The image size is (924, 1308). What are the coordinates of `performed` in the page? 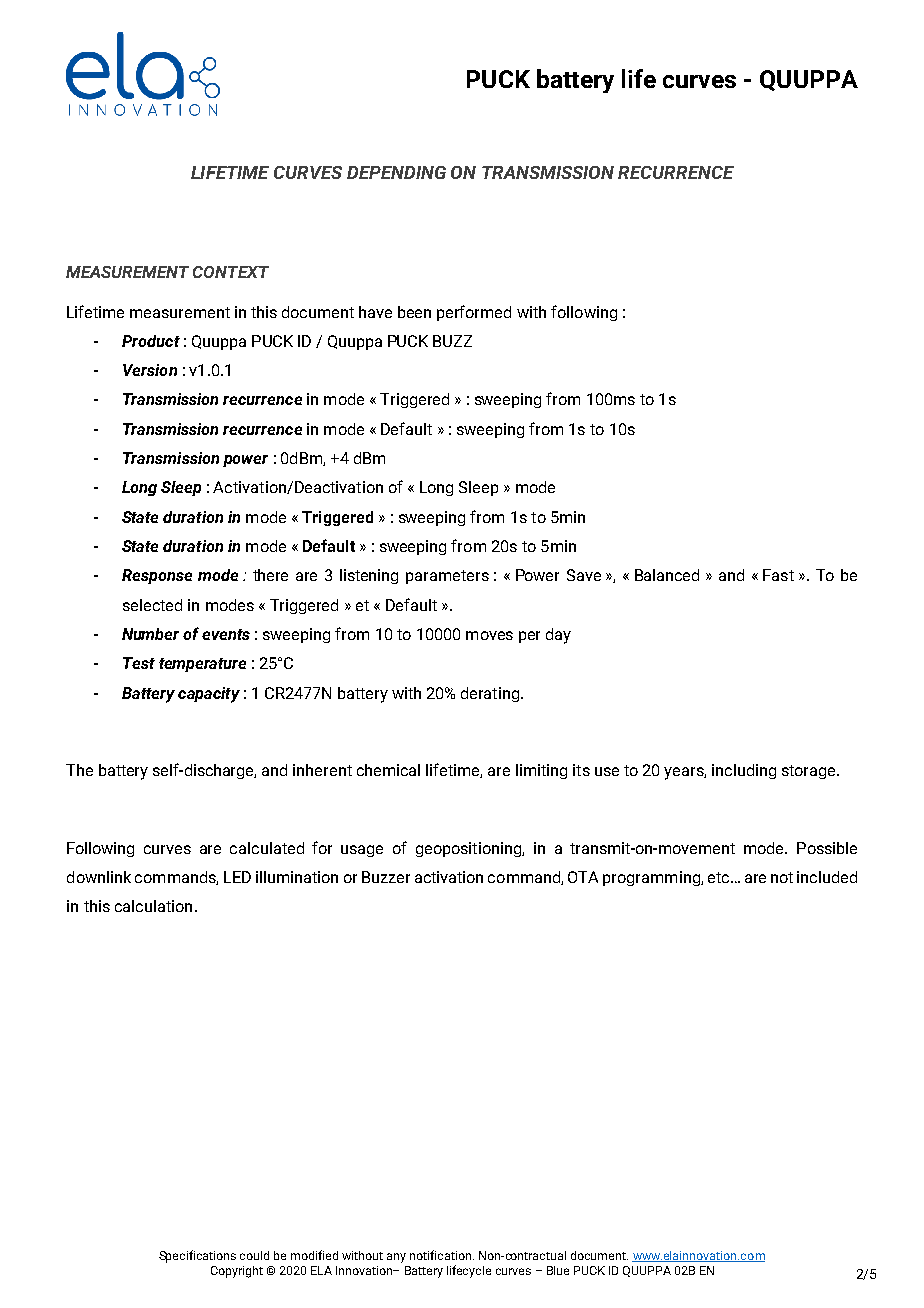 It's located at (474, 313).
